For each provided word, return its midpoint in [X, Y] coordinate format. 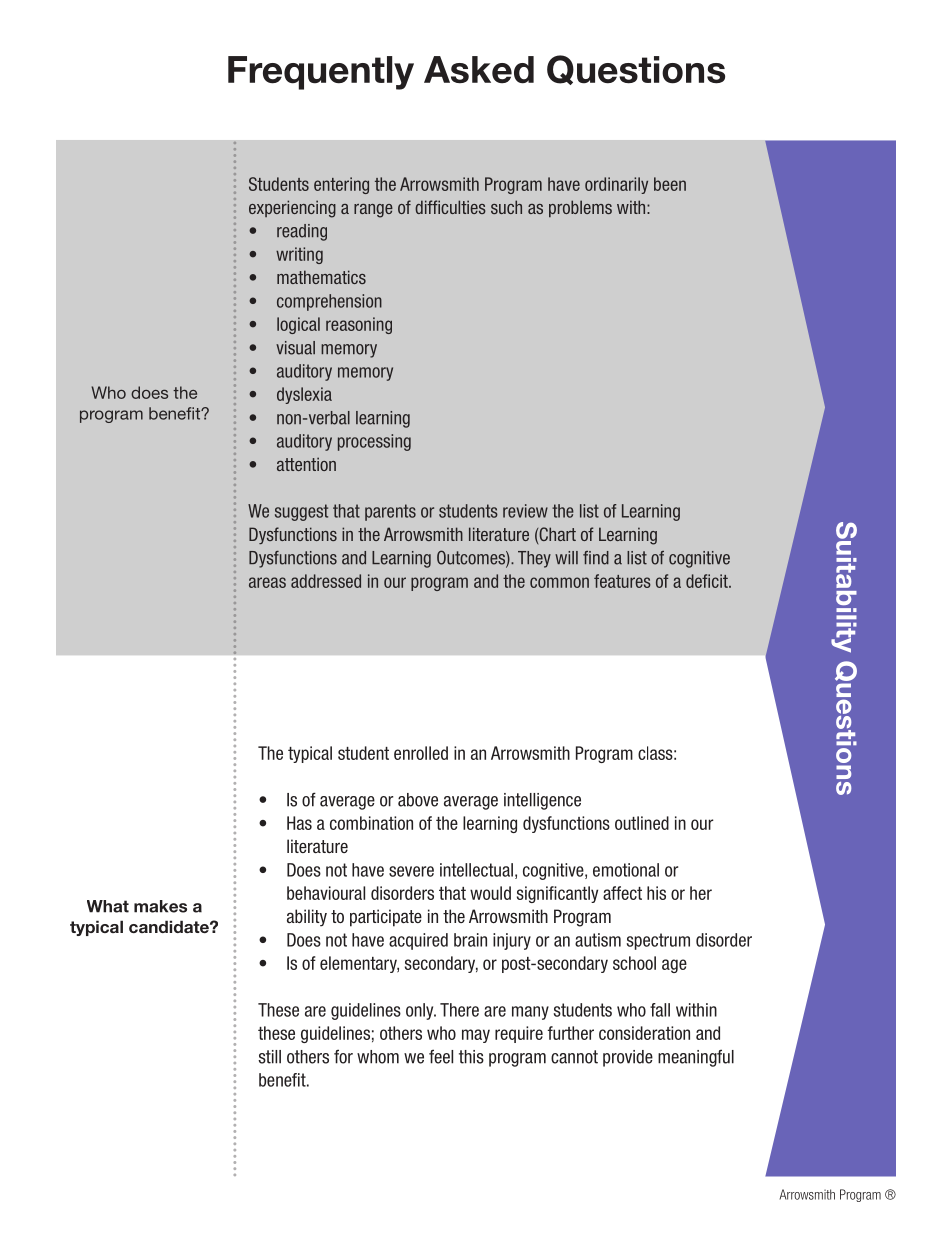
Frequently [321, 73]
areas [267, 582]
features [622, 581]
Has [299, 823]
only [421, 1011]
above [418, 800]
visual [295, 348]
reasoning [359, 325]
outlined [642, 823]
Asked [479, 70]
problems [580, 208]
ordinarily [616, 185]
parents [390, 512]
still [269, 1057]
